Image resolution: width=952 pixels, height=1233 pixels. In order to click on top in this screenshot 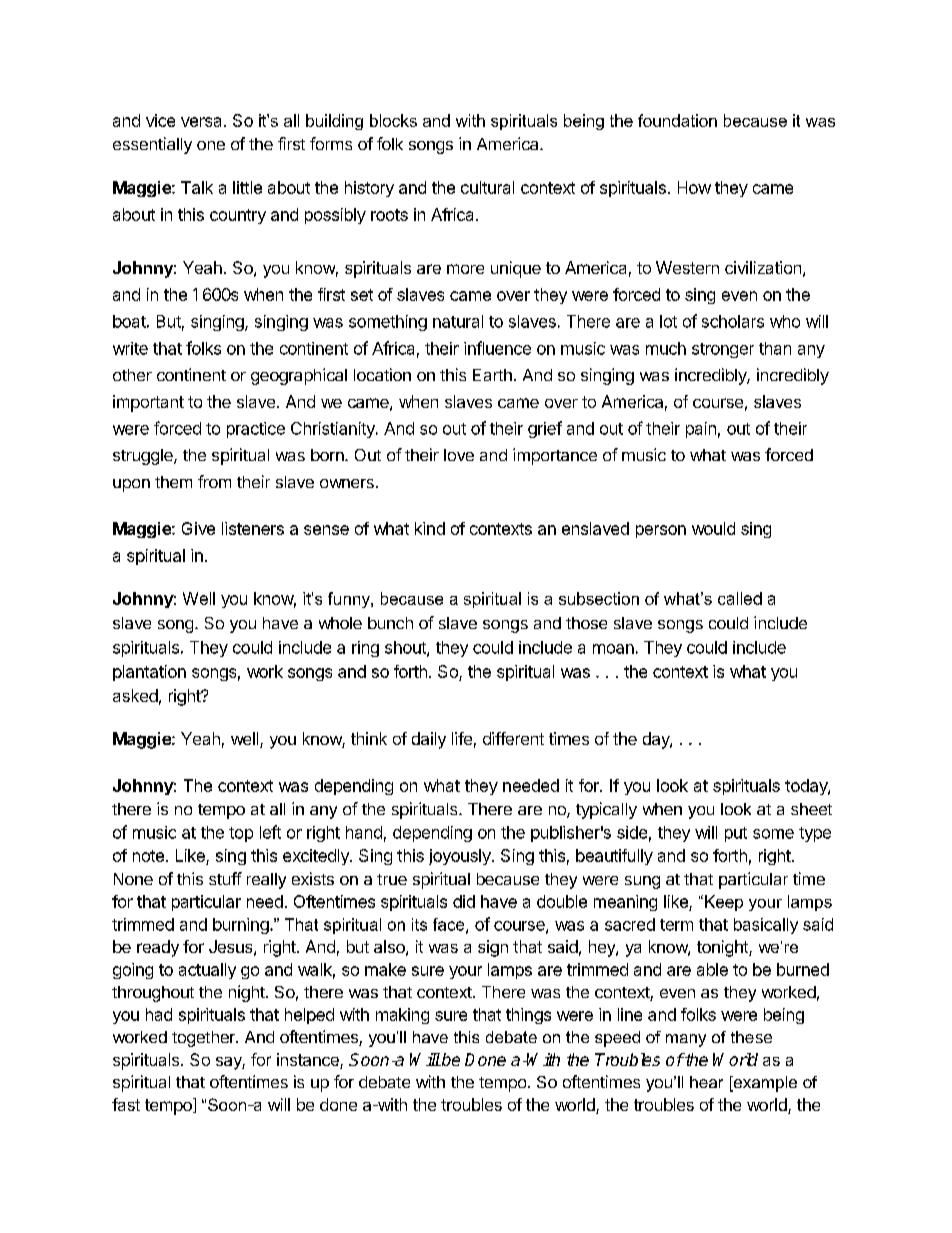, I will do `click(241, 834)`.
